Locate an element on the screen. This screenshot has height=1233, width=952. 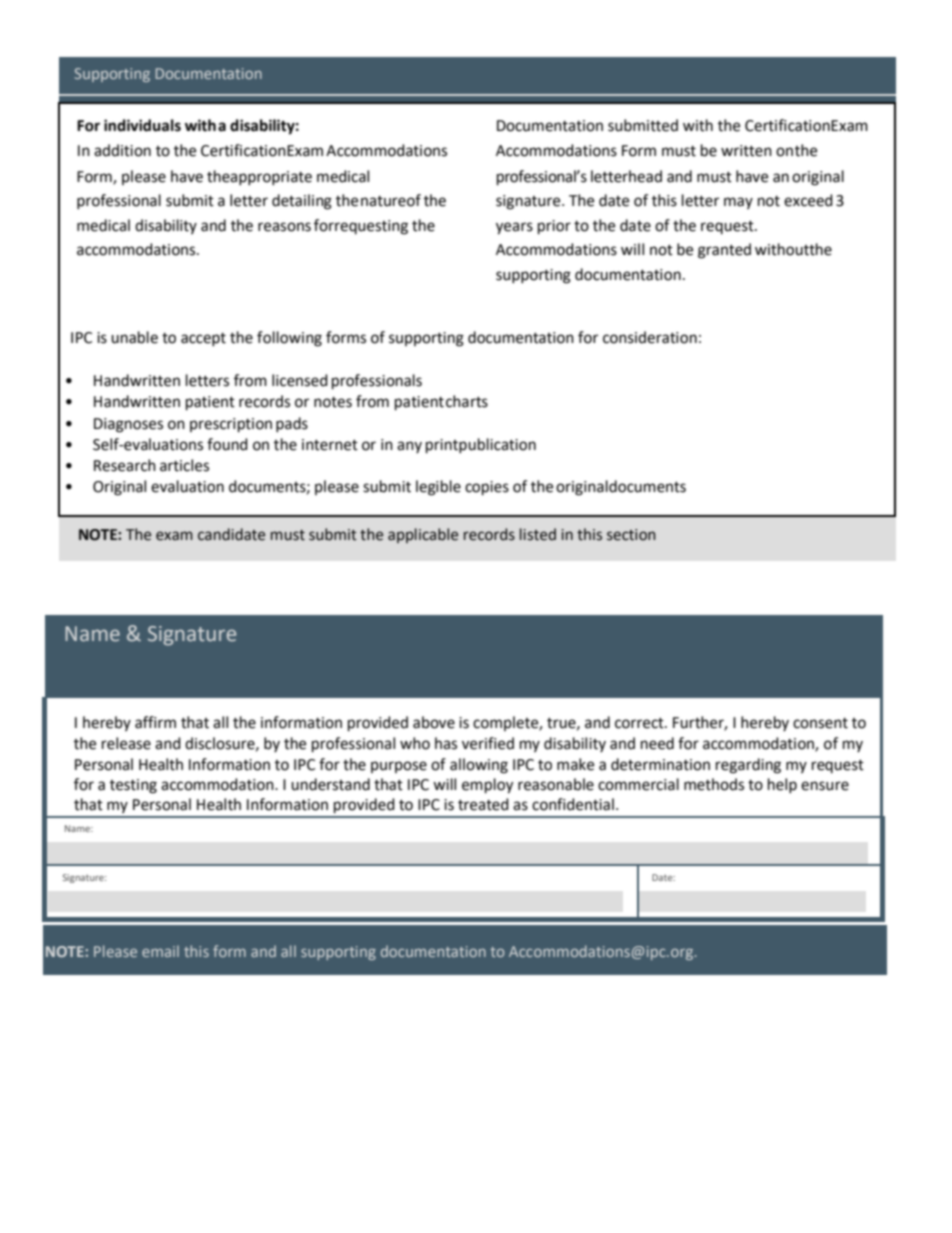
articles is located at coordinates (184, 465).
